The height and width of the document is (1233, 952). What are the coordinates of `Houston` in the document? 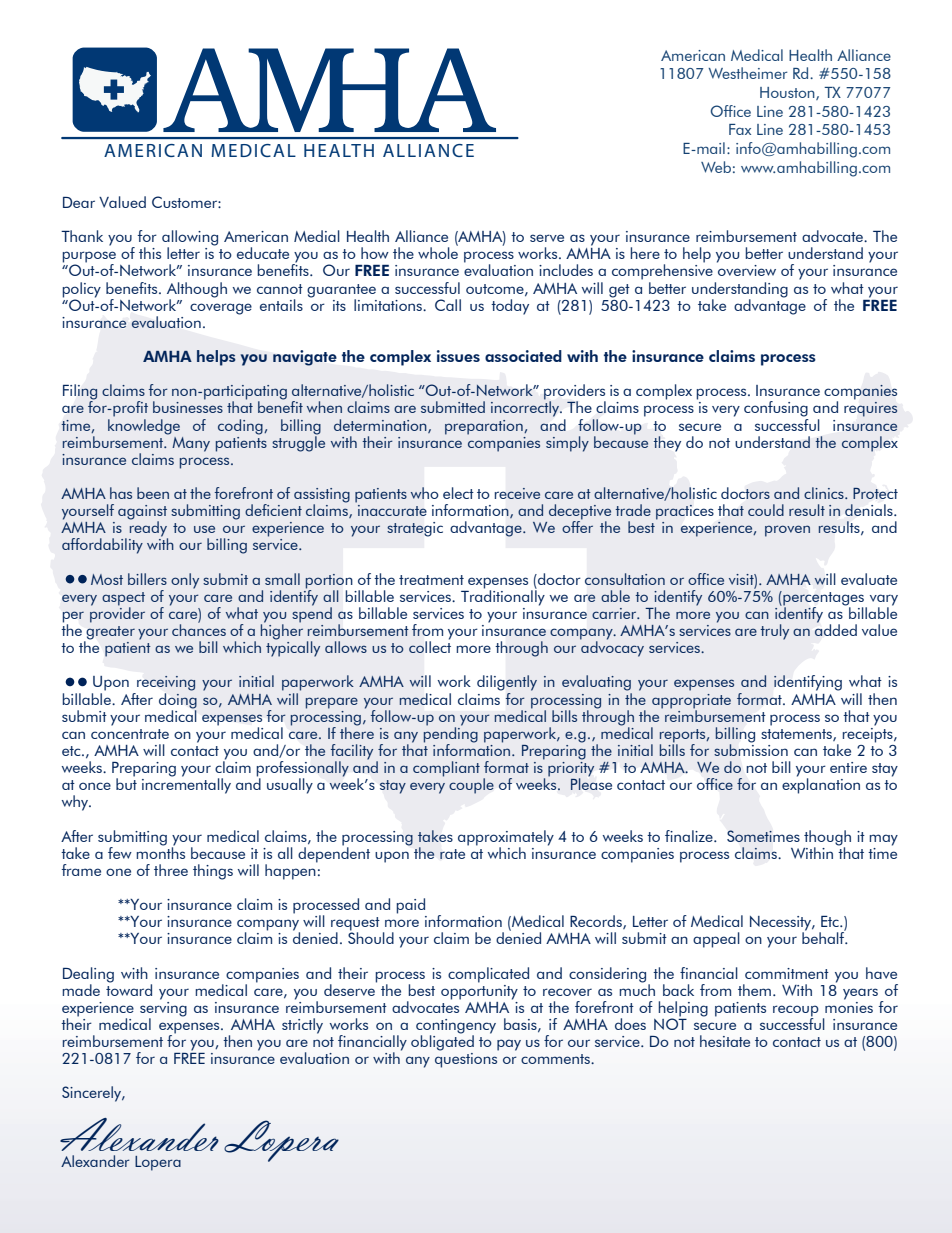 It's located at (788, 93).
